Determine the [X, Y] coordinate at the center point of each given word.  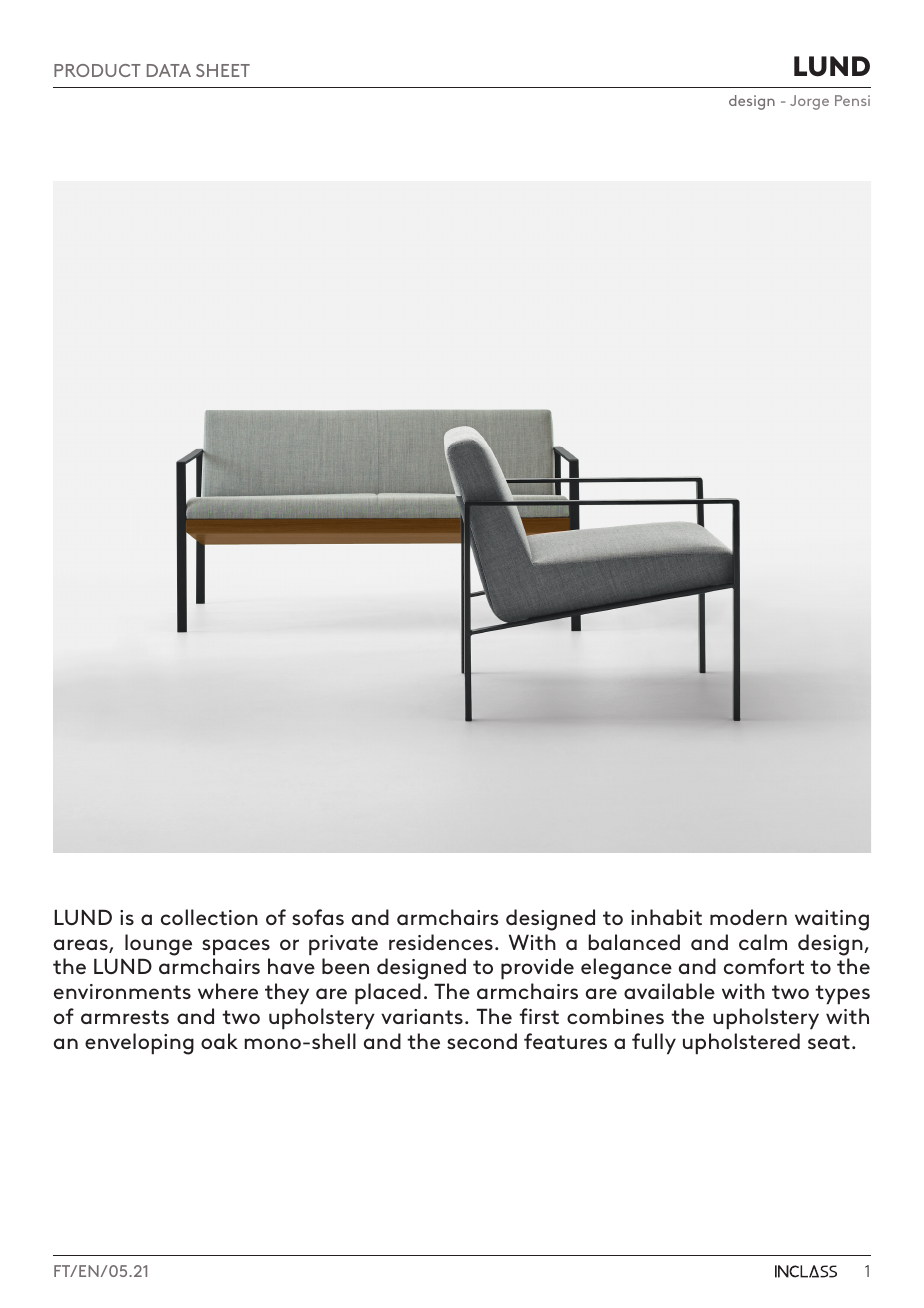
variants [422, 1016]
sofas [318, 917]
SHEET [223, 70]
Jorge [809, 102]
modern [748, 917]
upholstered [741, 1043]
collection [209, 917]
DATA [169, 70]
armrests [125, 1017]
